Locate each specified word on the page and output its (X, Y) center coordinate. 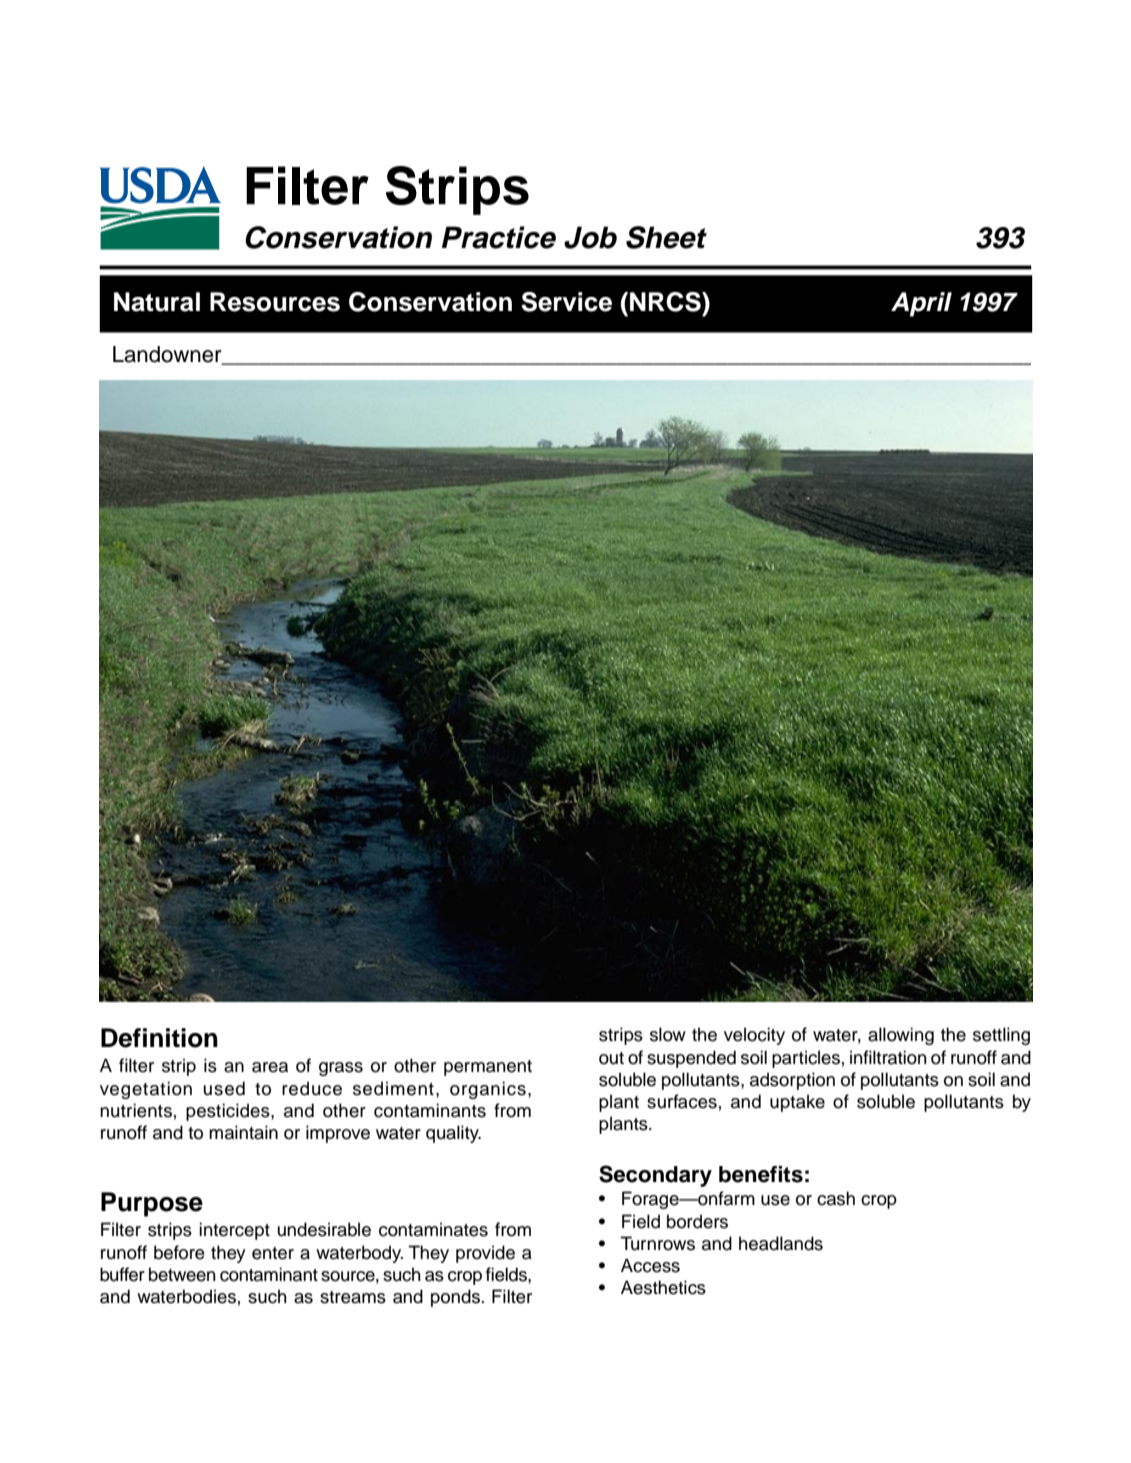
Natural (157, 302)
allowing (901, 1036)
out (611, 1058)
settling (1001, 1036)
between (182, 1274)
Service (566, 302)
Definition (159, 1038)
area (270, 1067)
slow (668, 1034)
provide (485, 1254)
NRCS (666, 302)
